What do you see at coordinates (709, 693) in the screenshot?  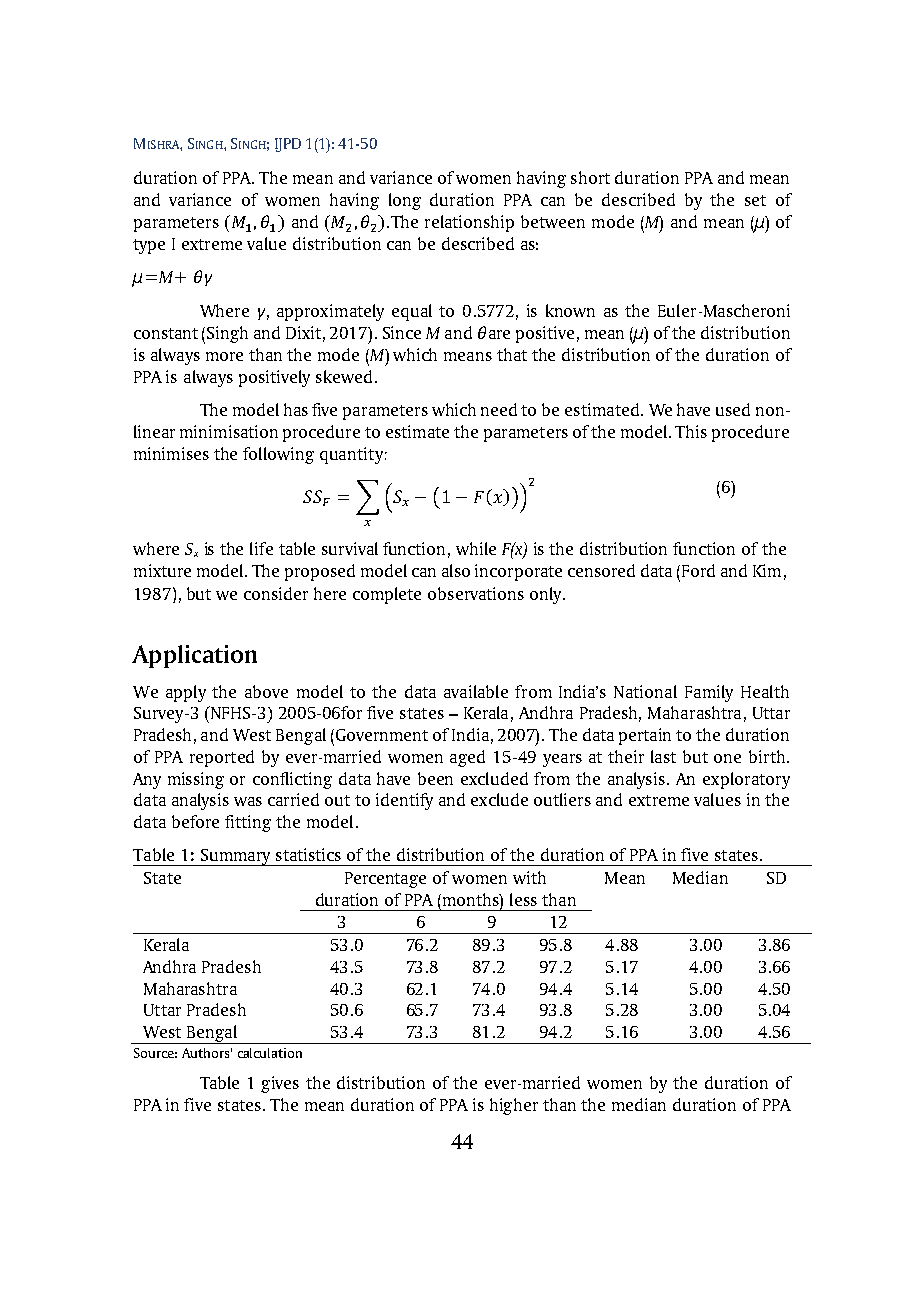 I see `Family` at bounding box center [709, 693].
